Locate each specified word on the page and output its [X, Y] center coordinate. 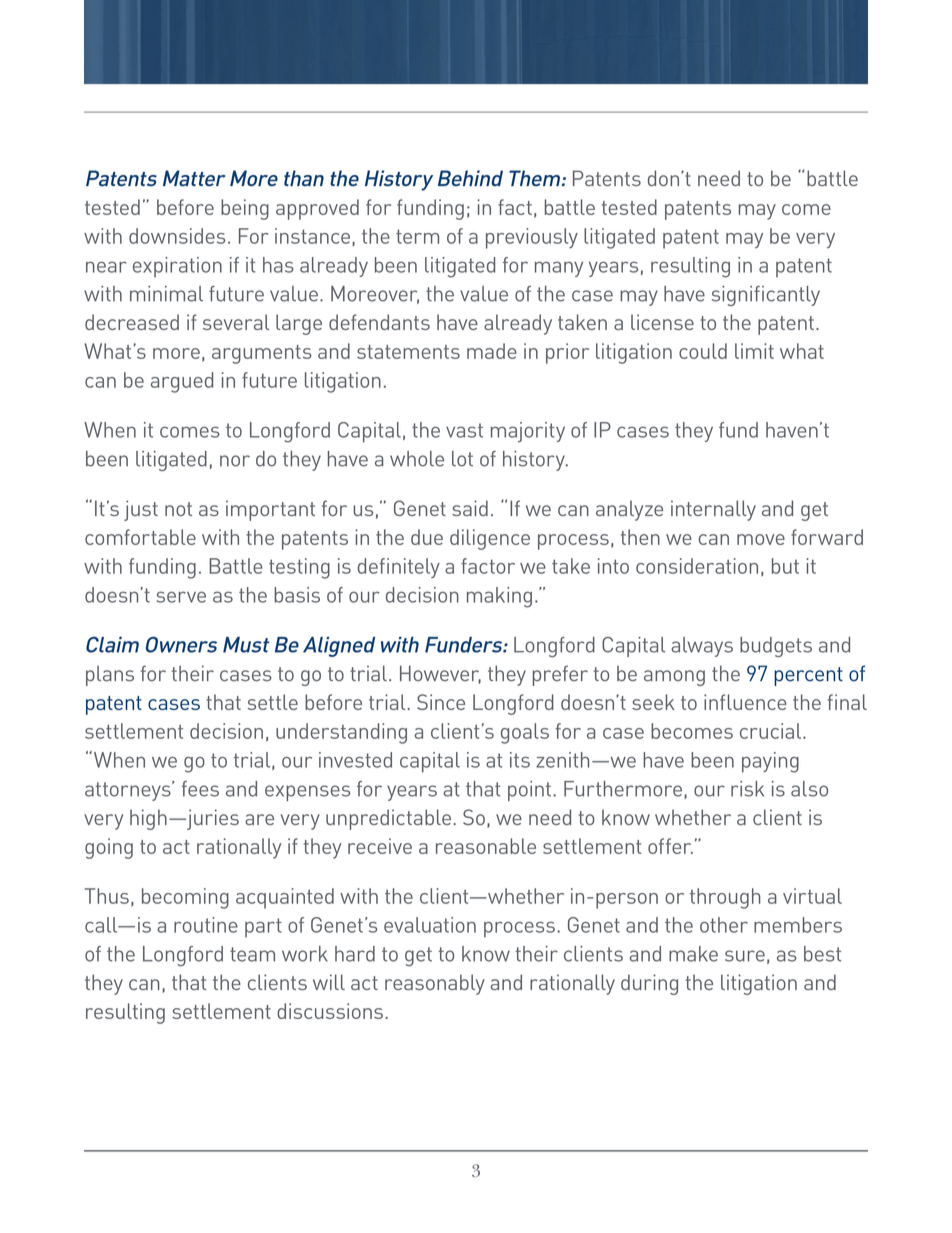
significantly [766, 296]
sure [745, 956]
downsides [177, 236]
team [252, 954]
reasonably [435, 984]
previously [532, 238]
